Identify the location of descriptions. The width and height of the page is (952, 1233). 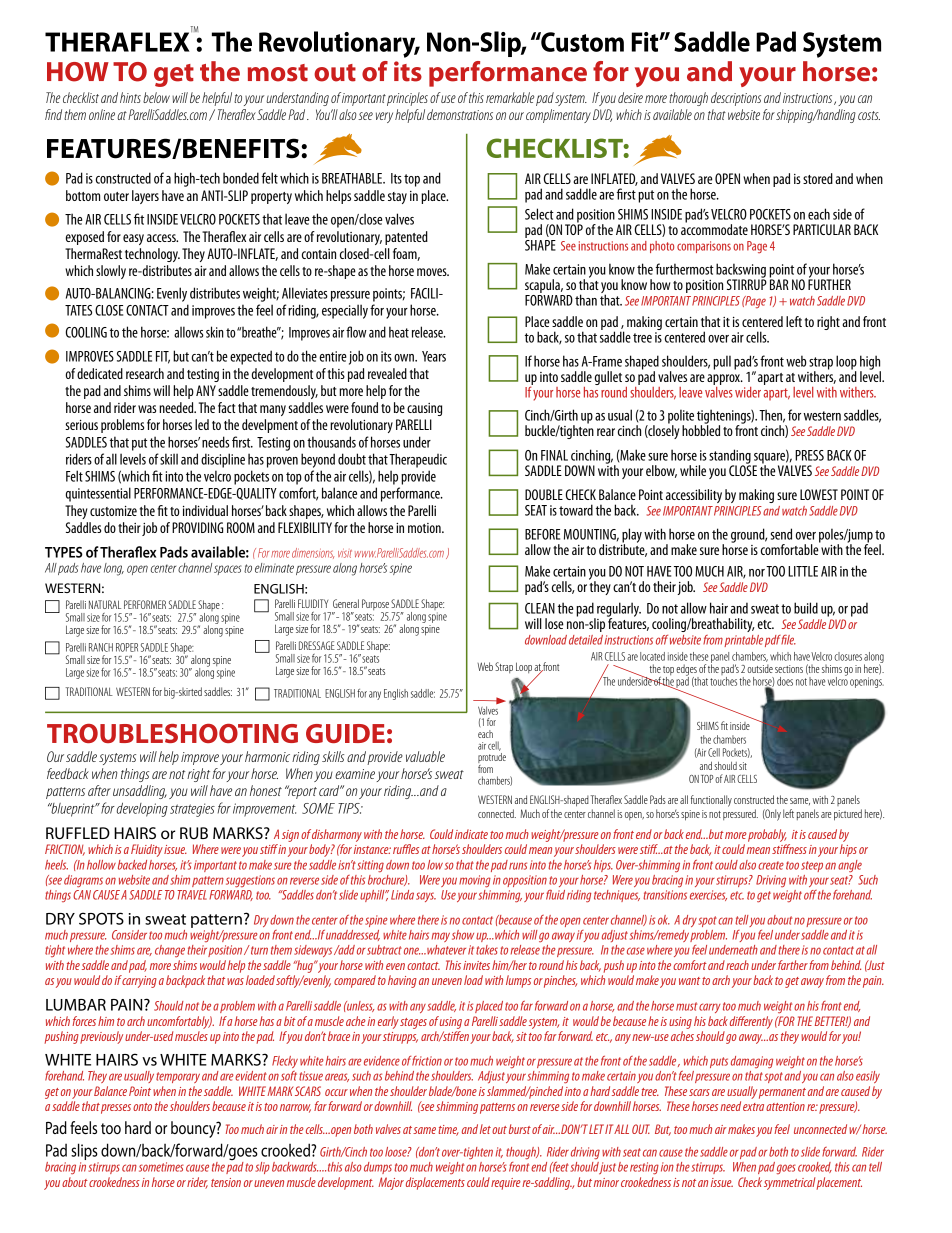
(736, 99).
